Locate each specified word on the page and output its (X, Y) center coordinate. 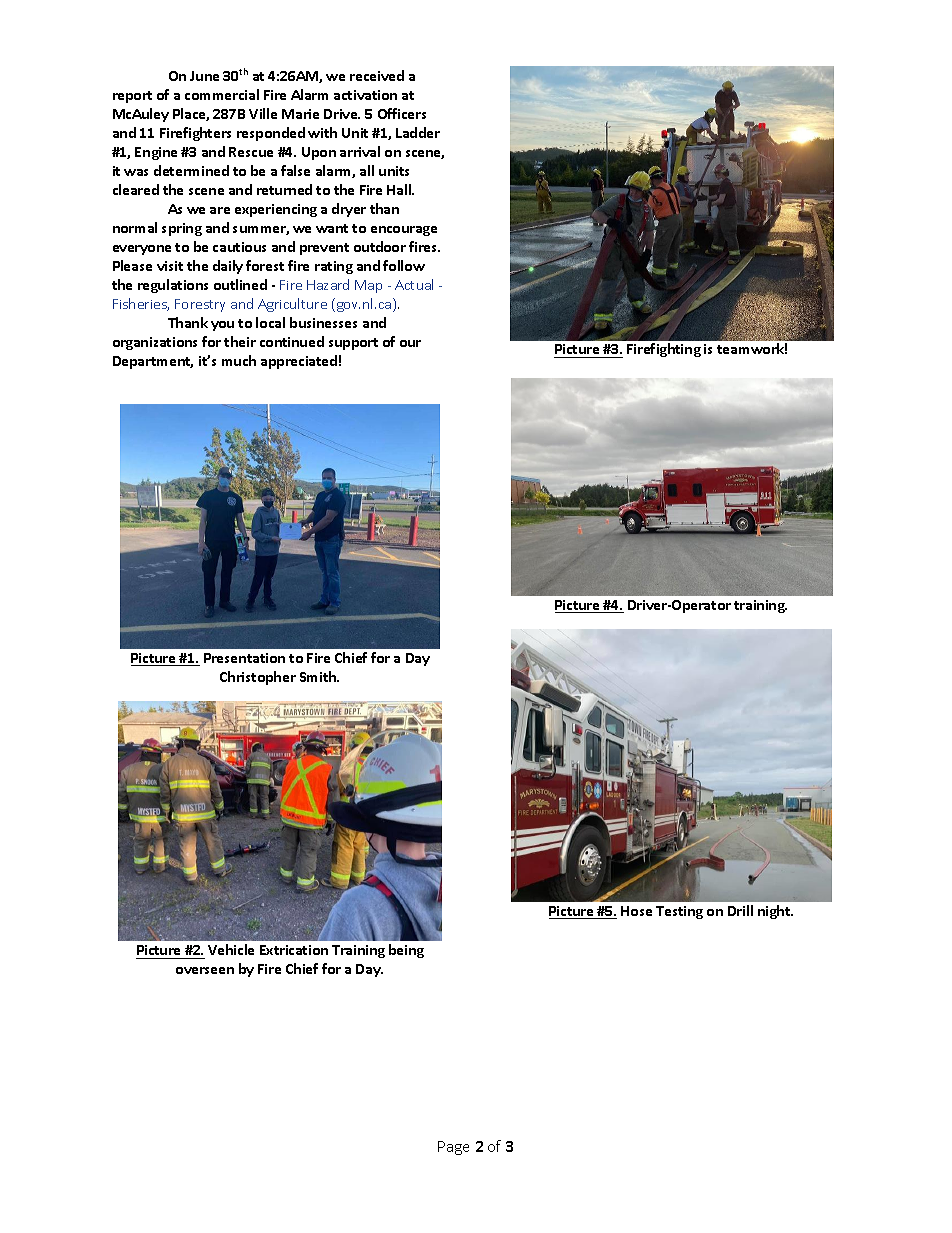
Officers (402, 113)
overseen (205, 970)
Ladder (418, 132)
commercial (222, 94)
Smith (319, 676)
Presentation (244, 658)
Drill (740, 910)
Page (453, 1148)
